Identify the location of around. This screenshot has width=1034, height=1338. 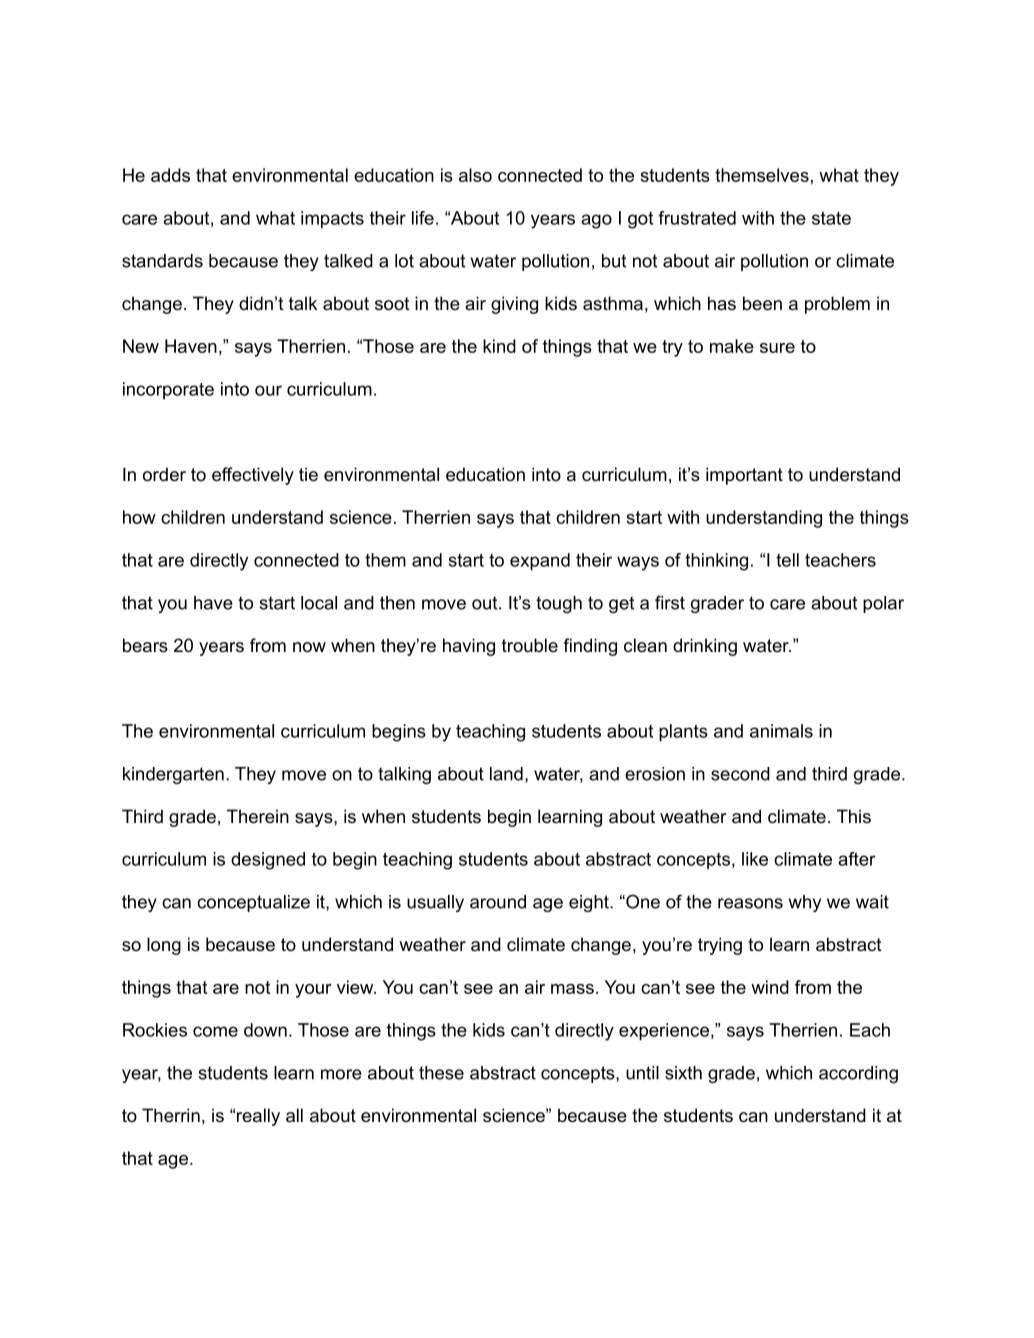
(498, 902).
